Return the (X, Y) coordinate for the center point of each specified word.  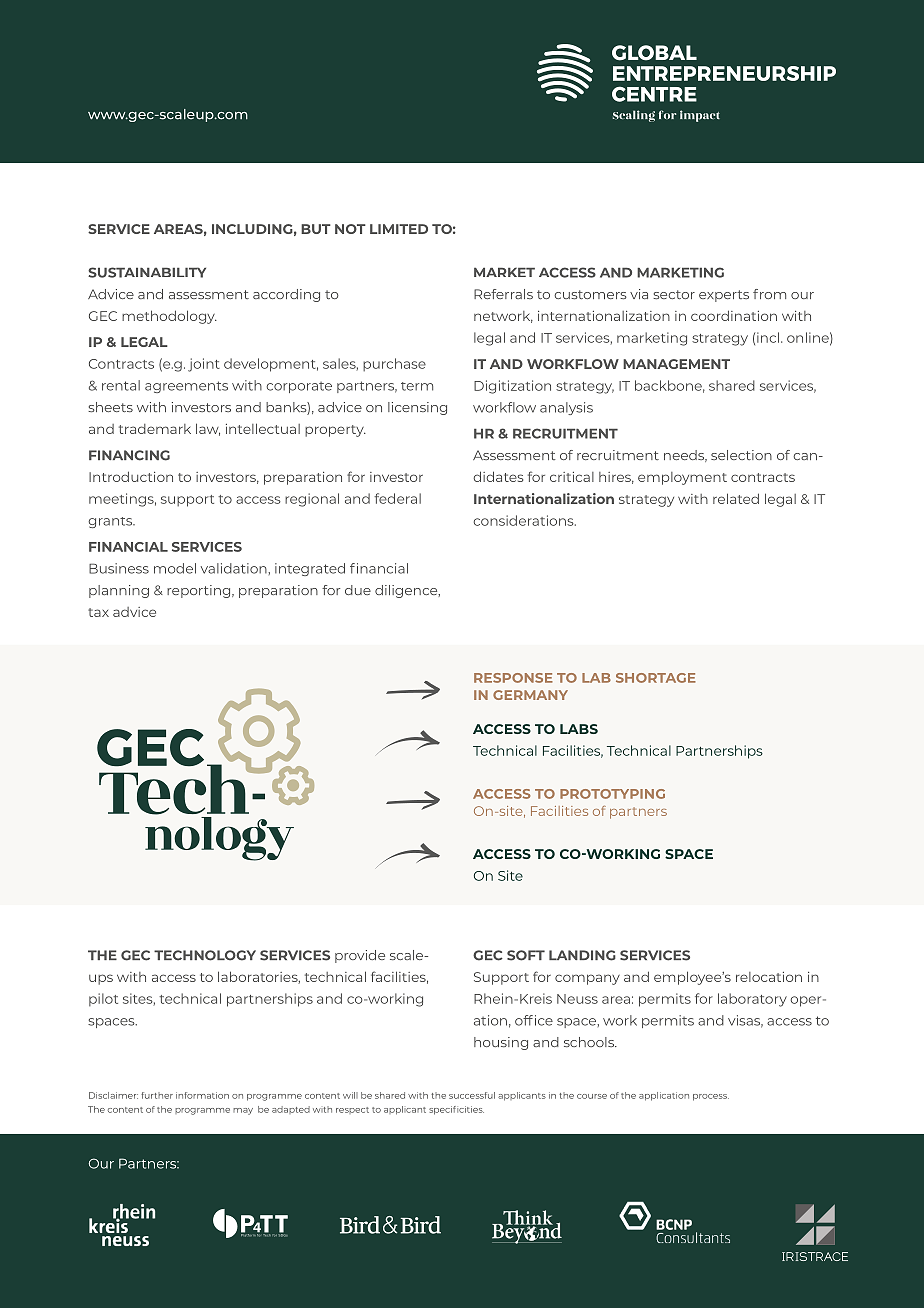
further (157, 1095)
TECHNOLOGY (205, 955)
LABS (579, 729)
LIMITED (399, 229)
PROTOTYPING (612, 794)
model (175, 568)
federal (397, 498)
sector (674, 294)
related (736, 498)
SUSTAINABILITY (147, 272)
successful (472, 1095)
